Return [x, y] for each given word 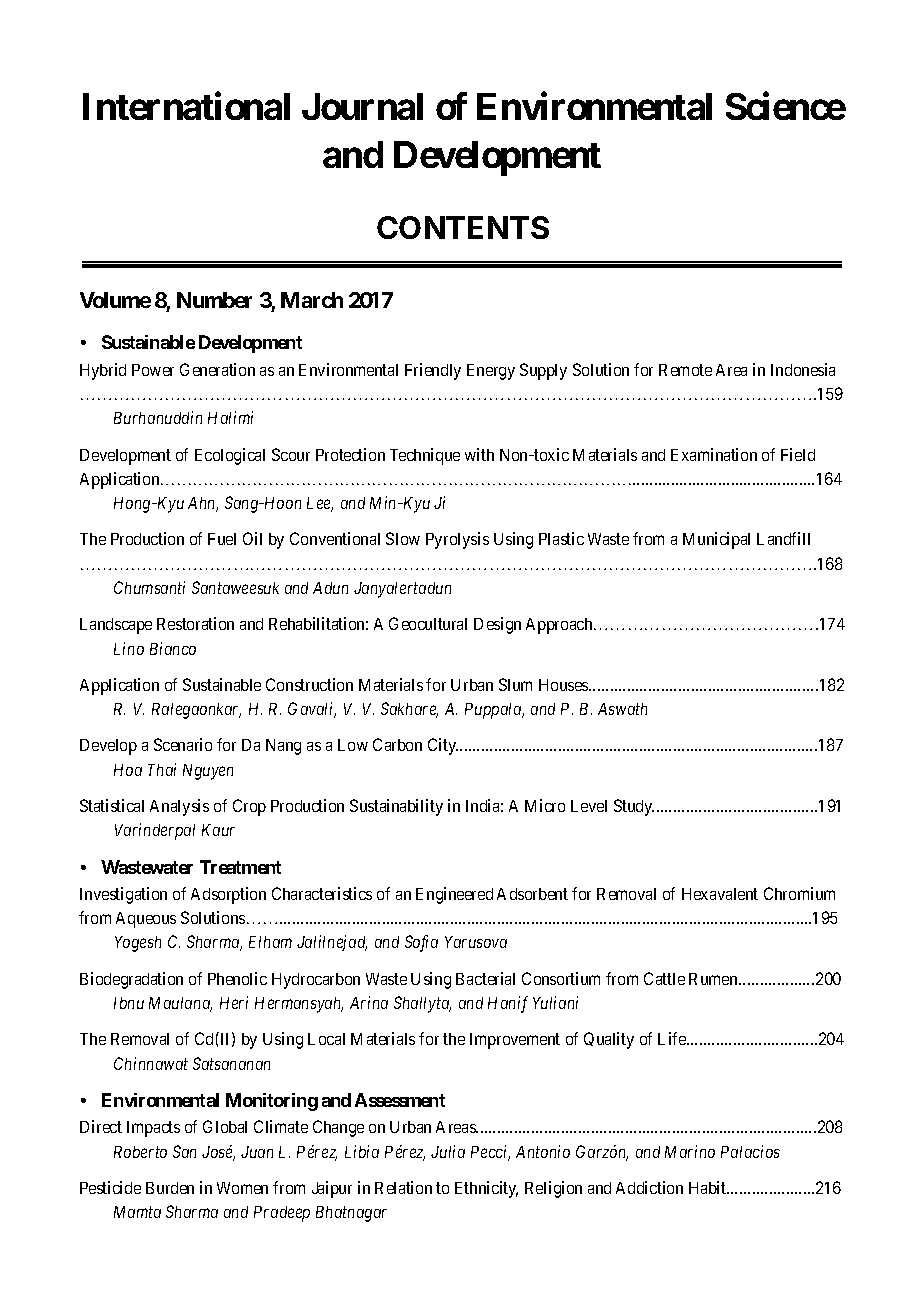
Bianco [173, 648]
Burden [170, 1188]
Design [497, 625]
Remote [685, 370]
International [186, 106]
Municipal [716, 540]
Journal [362, 106]
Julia [448, 1151]
